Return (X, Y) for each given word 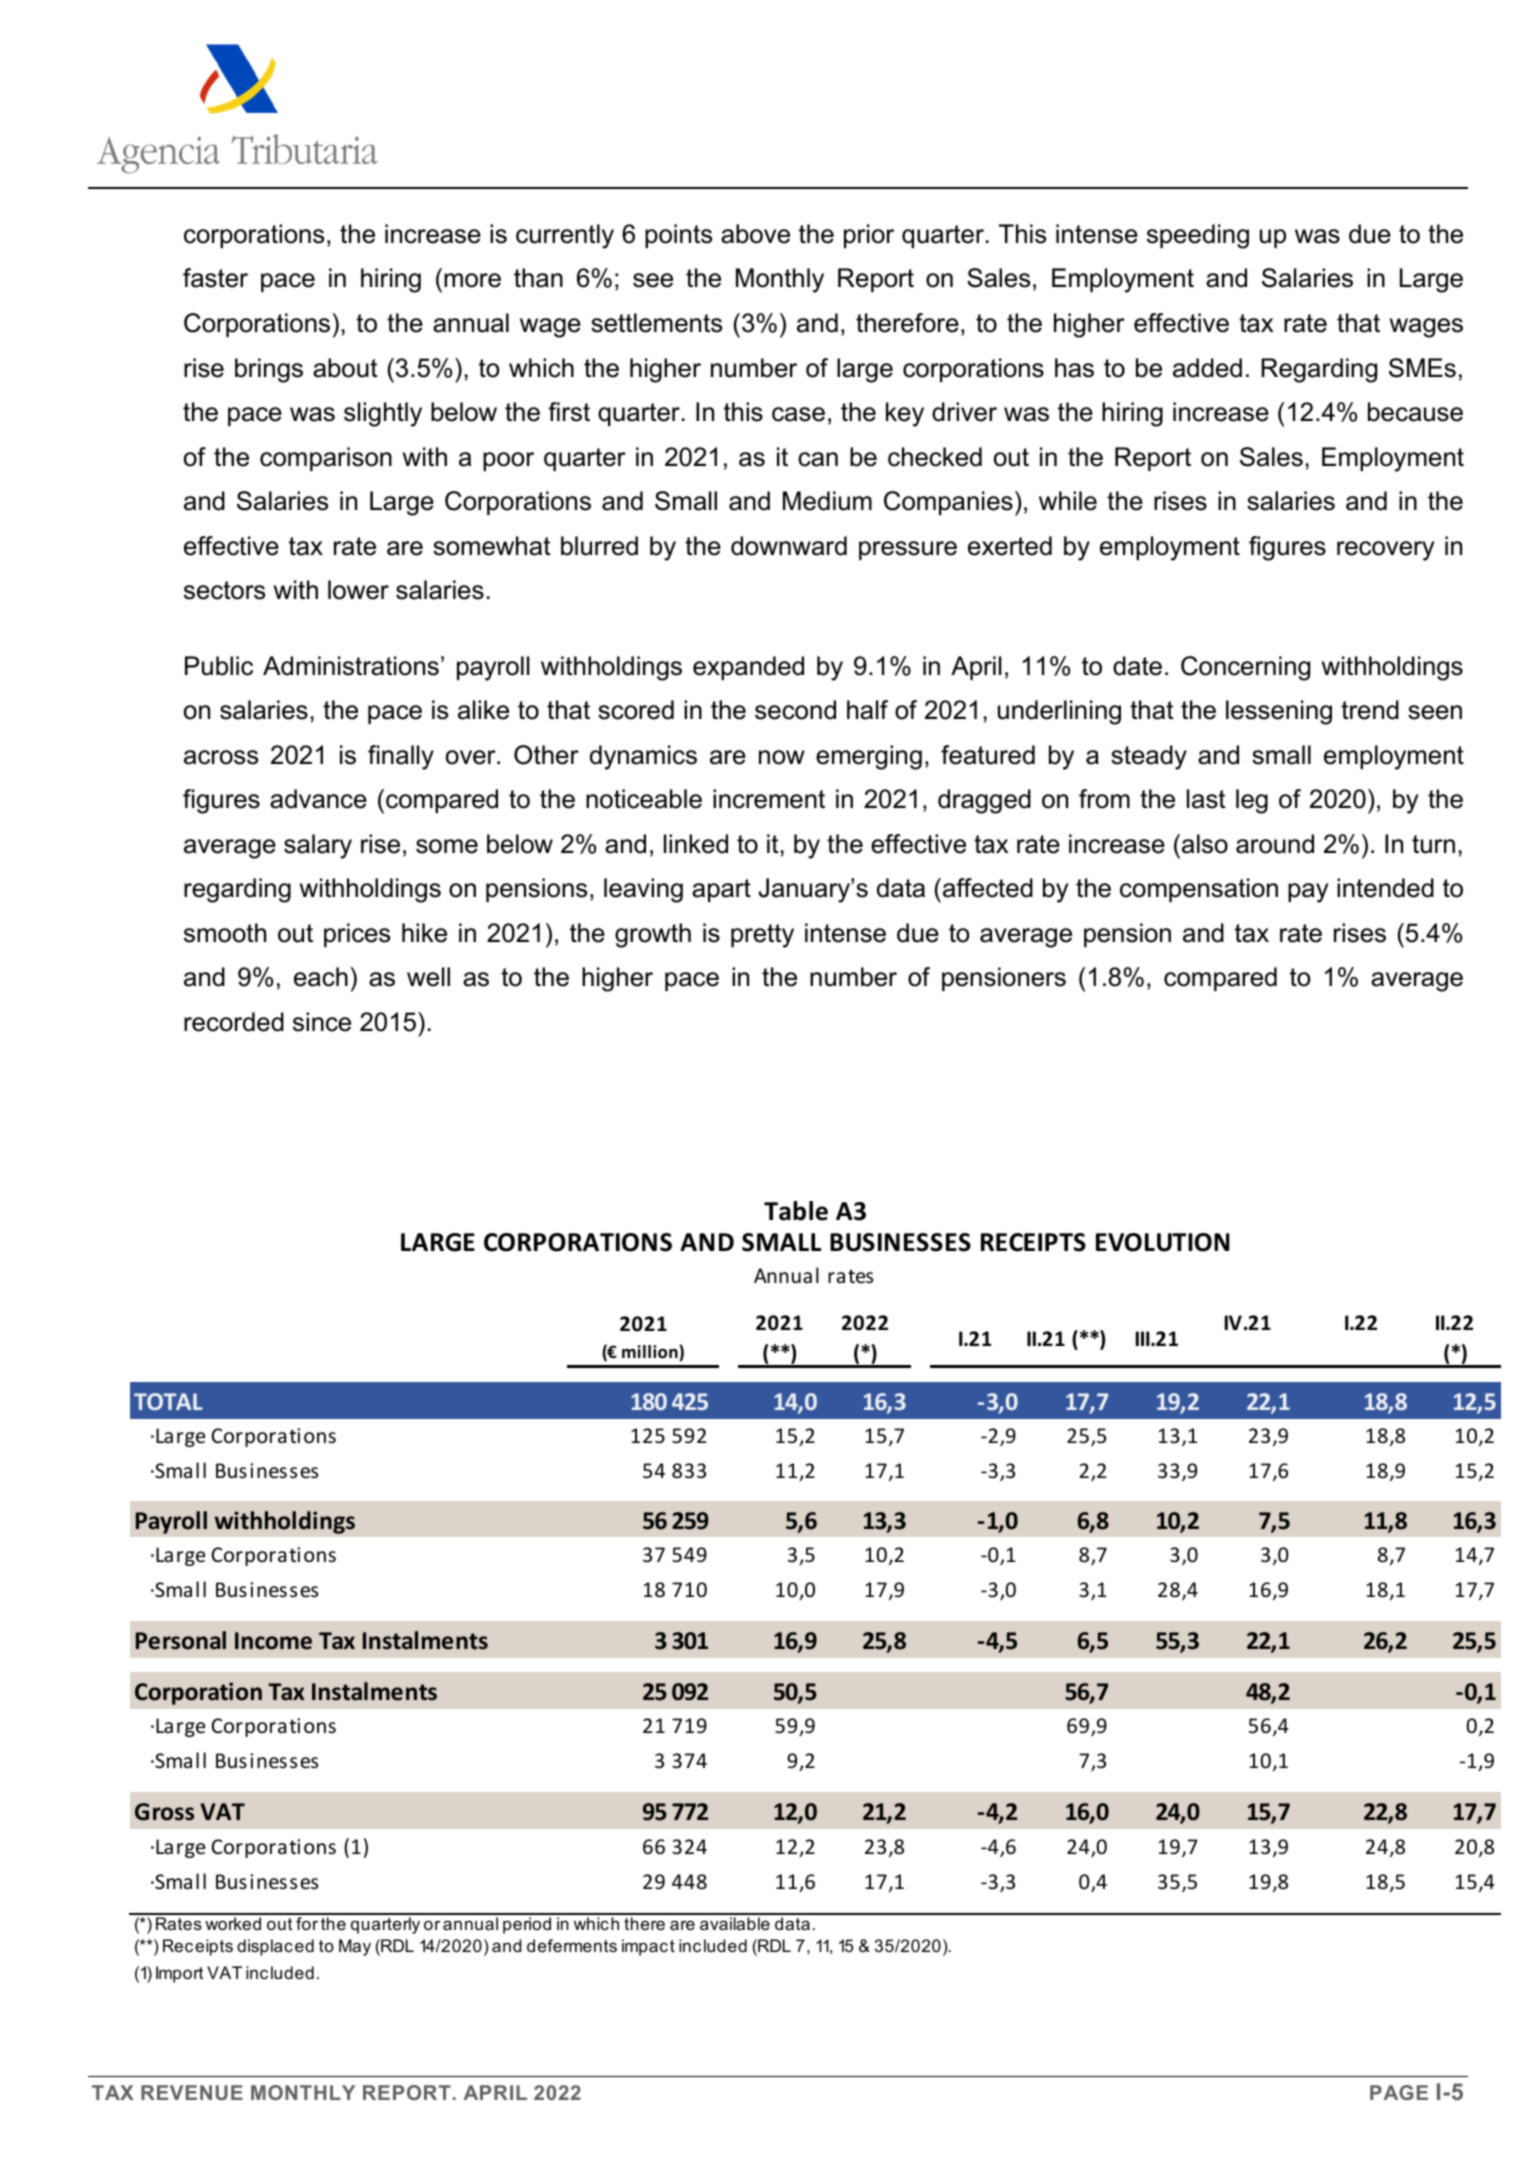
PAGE (1399, 2092)
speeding (1198, 236)
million (651, 1353)
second (795, 710)
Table (796, 1211)
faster (215, 278)
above (755, 234)
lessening (1279, 712)
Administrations (351, 666)
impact (648, 1947)
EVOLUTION (1163, 1242)
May (355, 1947)
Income (273, 1641)
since (322, 1022)
